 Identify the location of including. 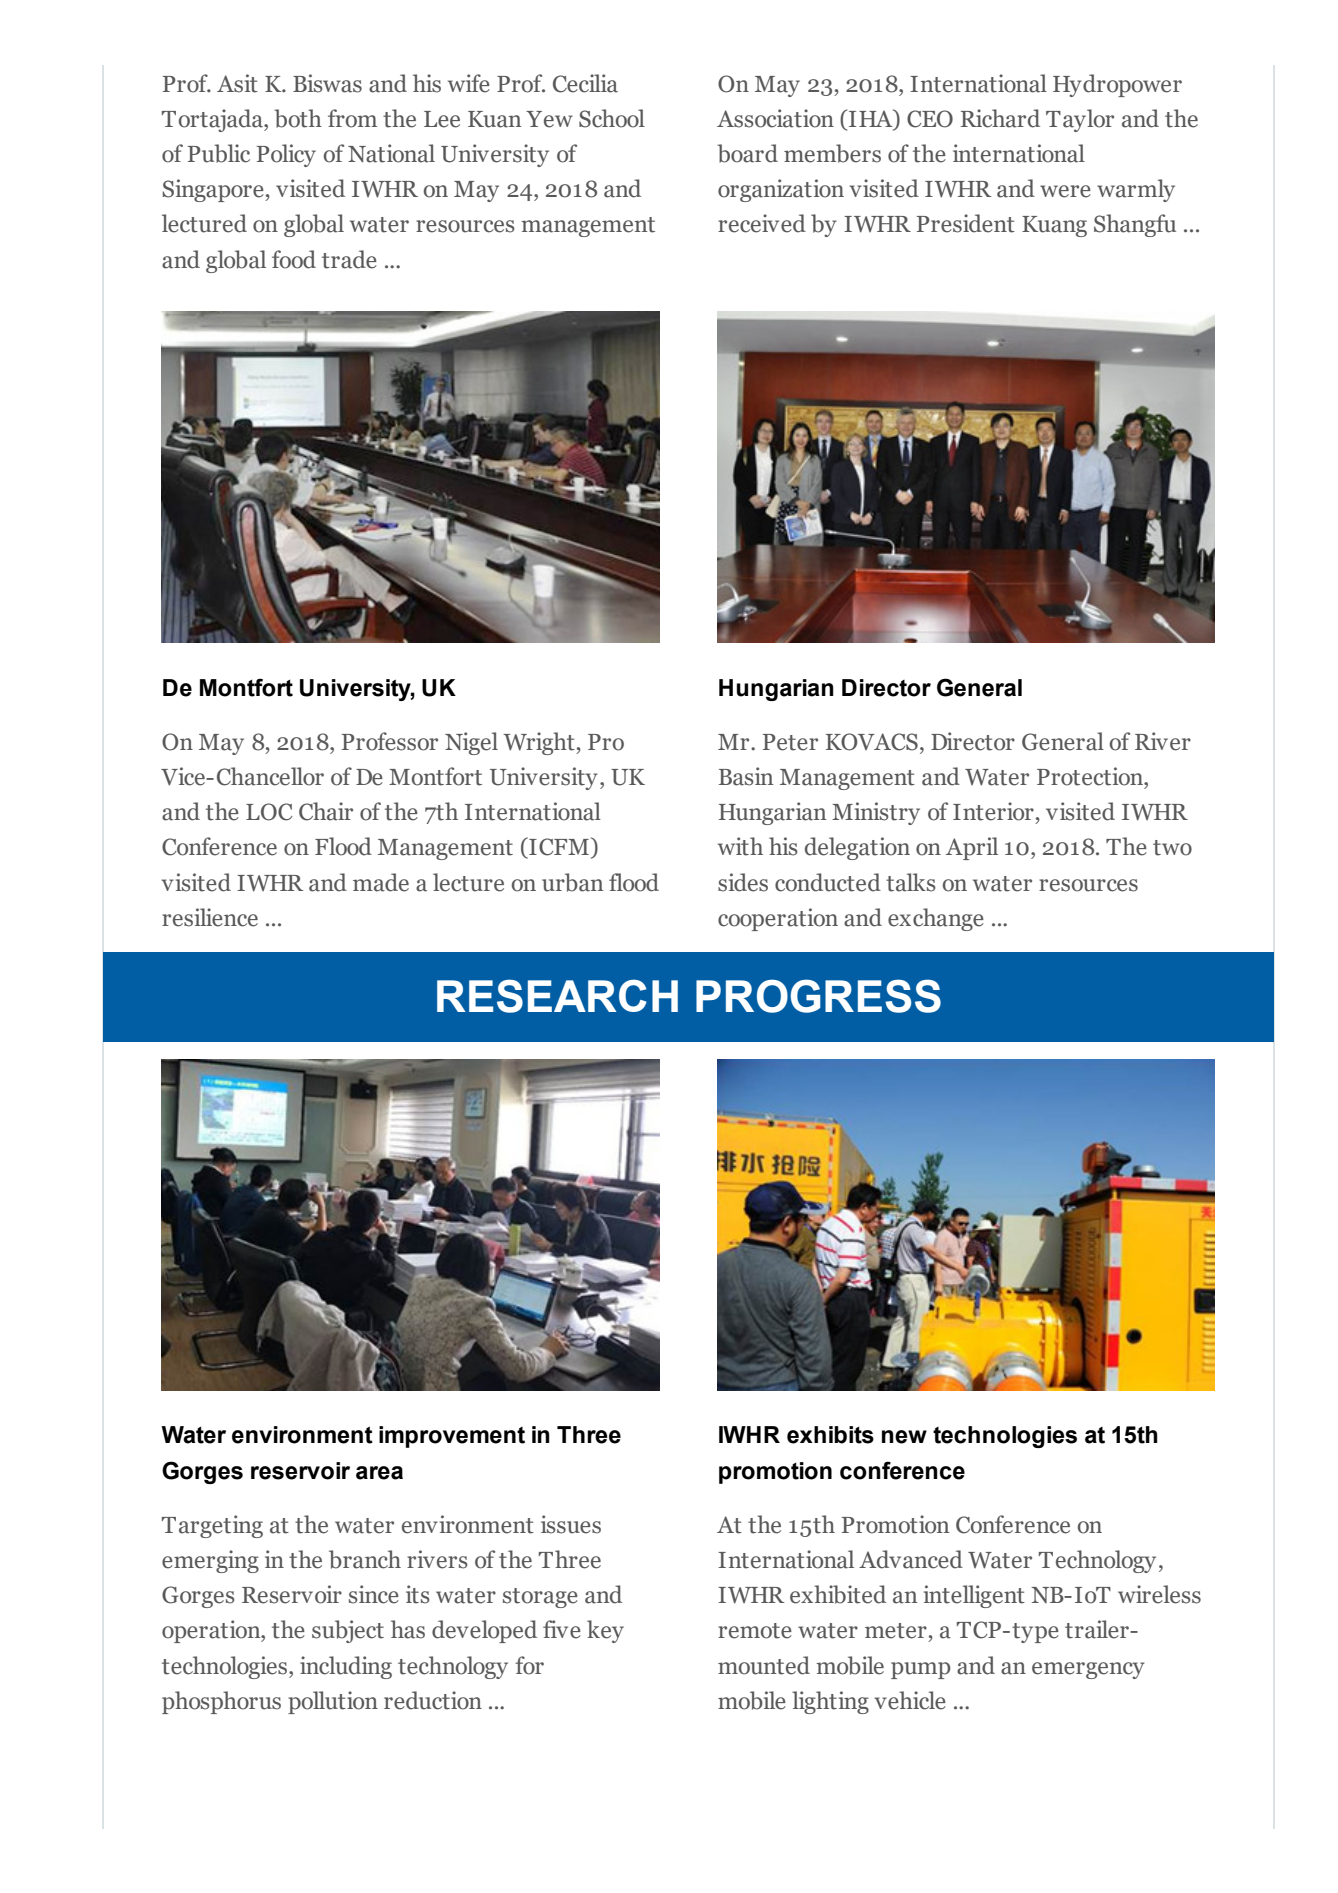
(346, 1667).
